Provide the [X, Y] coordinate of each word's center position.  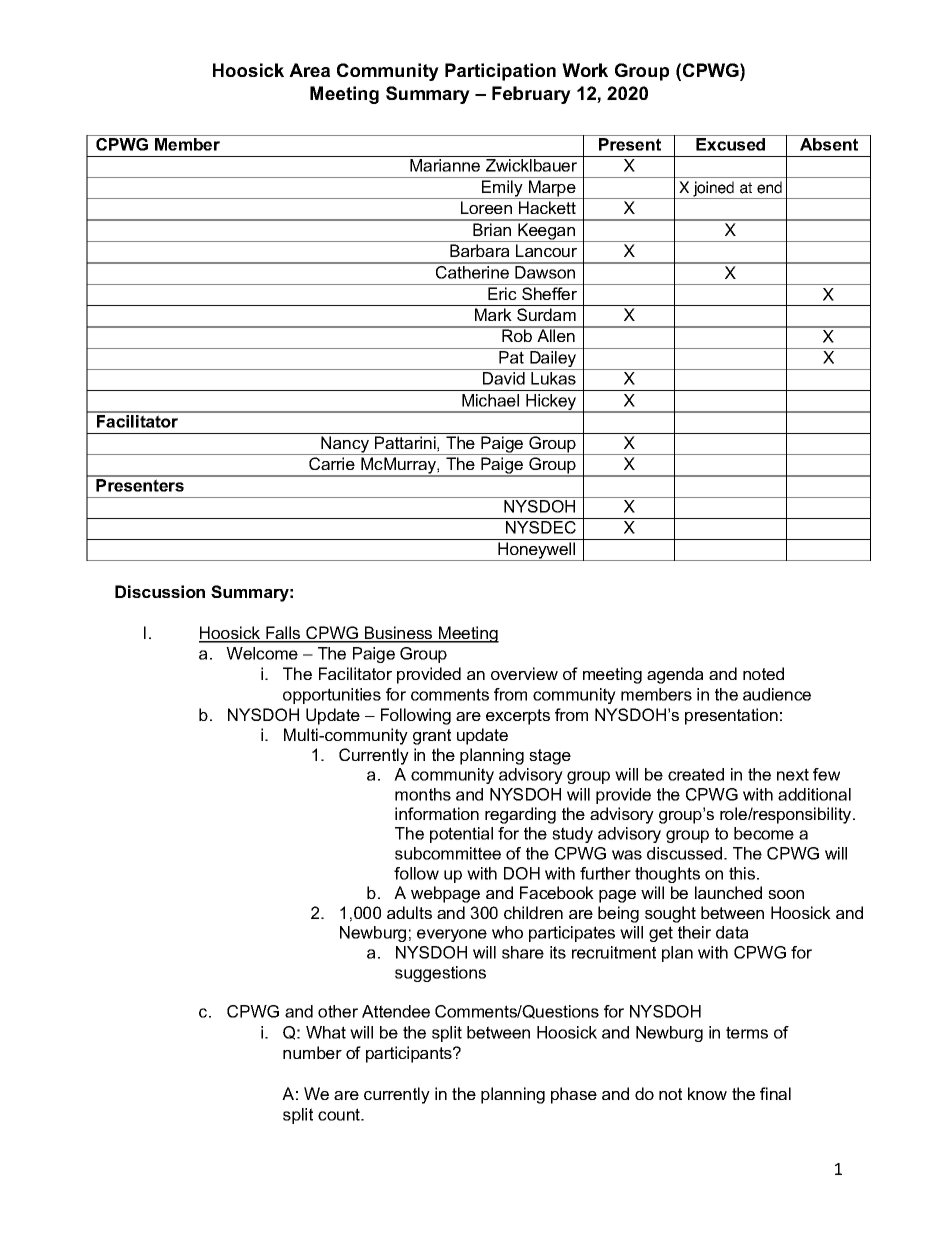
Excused [730, 144]
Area [309, 70]
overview [524, 673]
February [531, 95]
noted [763, 673]
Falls [283, 634]
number [312, 1052]
